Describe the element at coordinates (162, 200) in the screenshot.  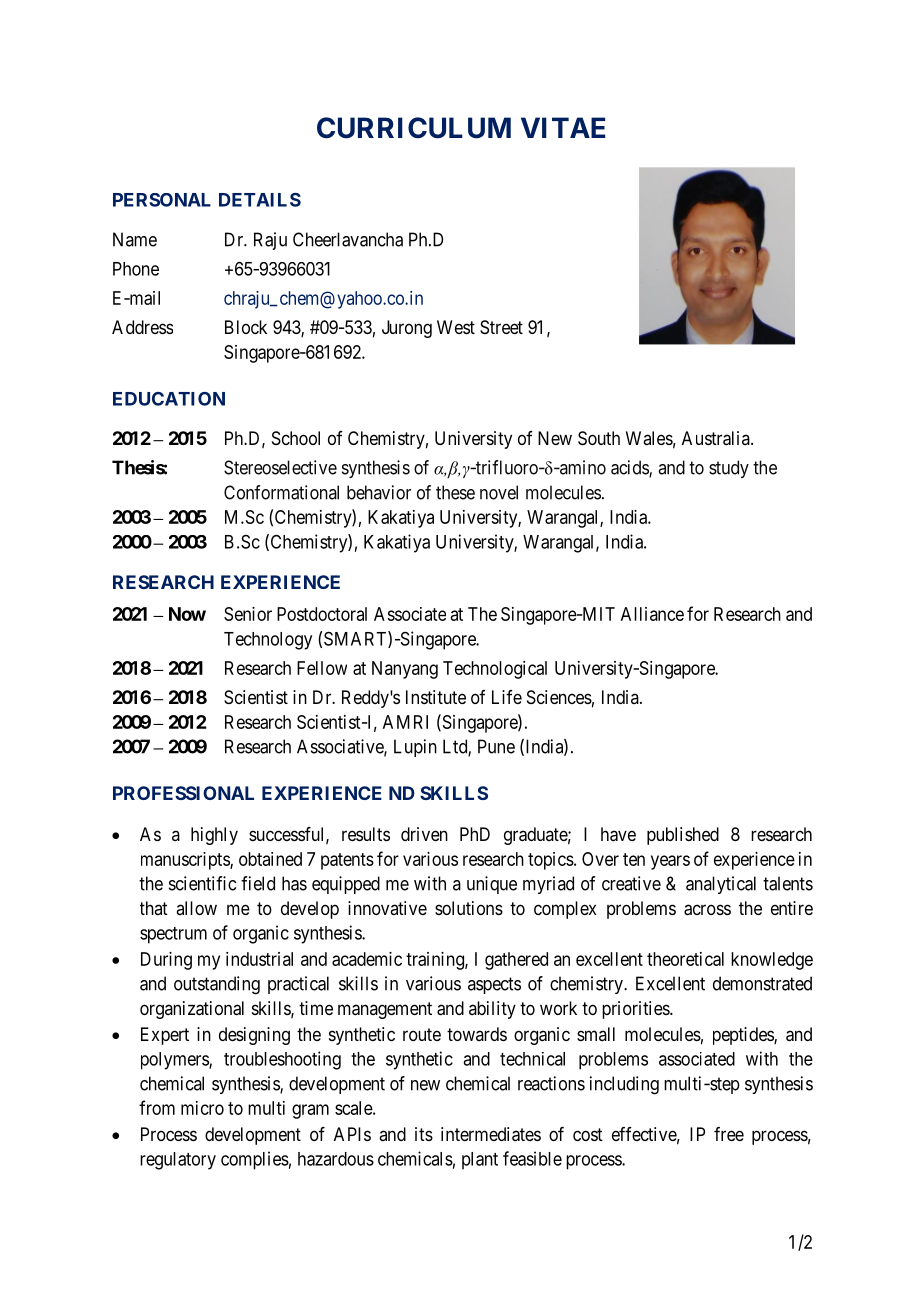
I see `PERSONAL` at that location.
